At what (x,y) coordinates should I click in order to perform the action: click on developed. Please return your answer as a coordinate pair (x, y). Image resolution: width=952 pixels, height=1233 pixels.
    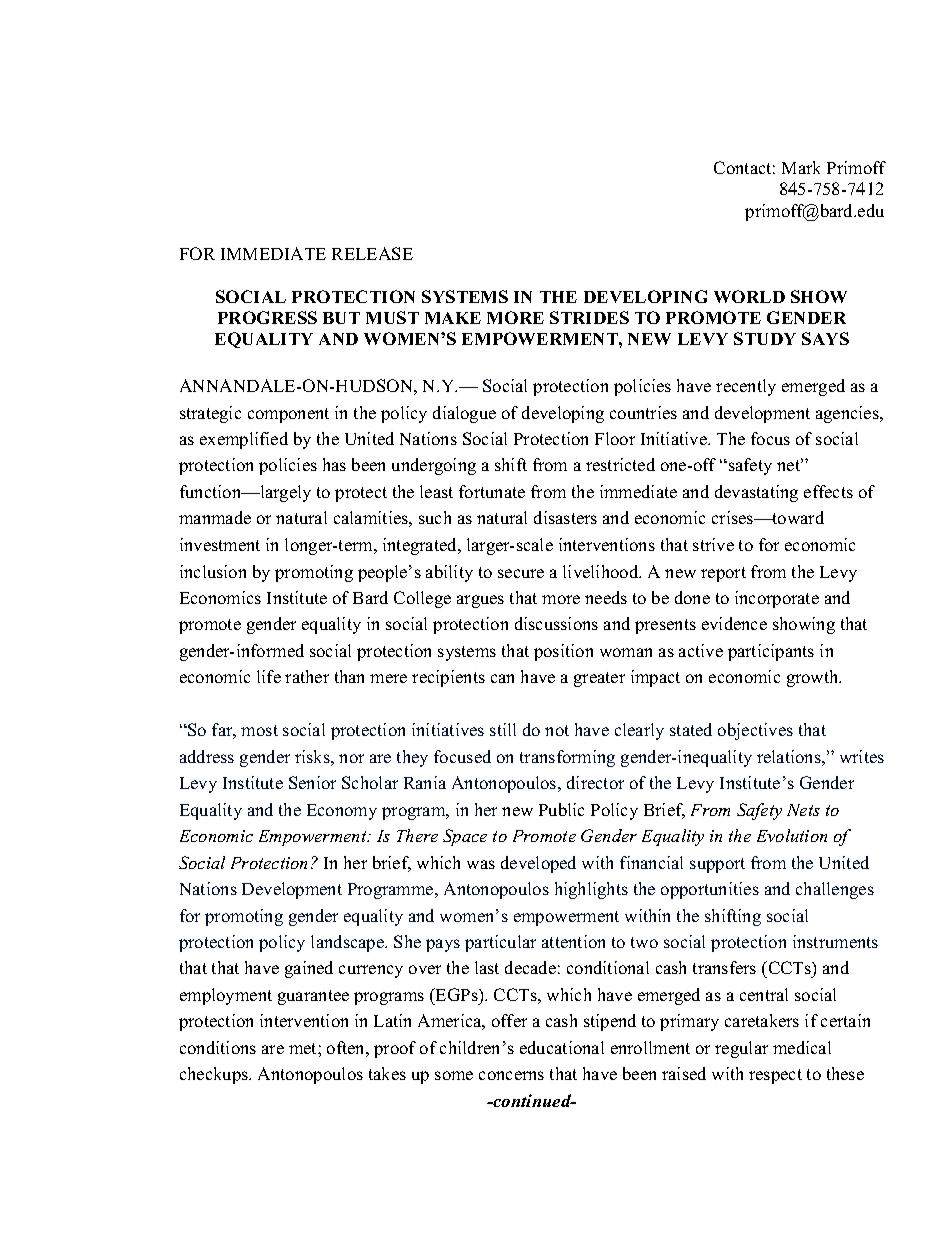
    Looking at the image, I should click on (538, 864).
